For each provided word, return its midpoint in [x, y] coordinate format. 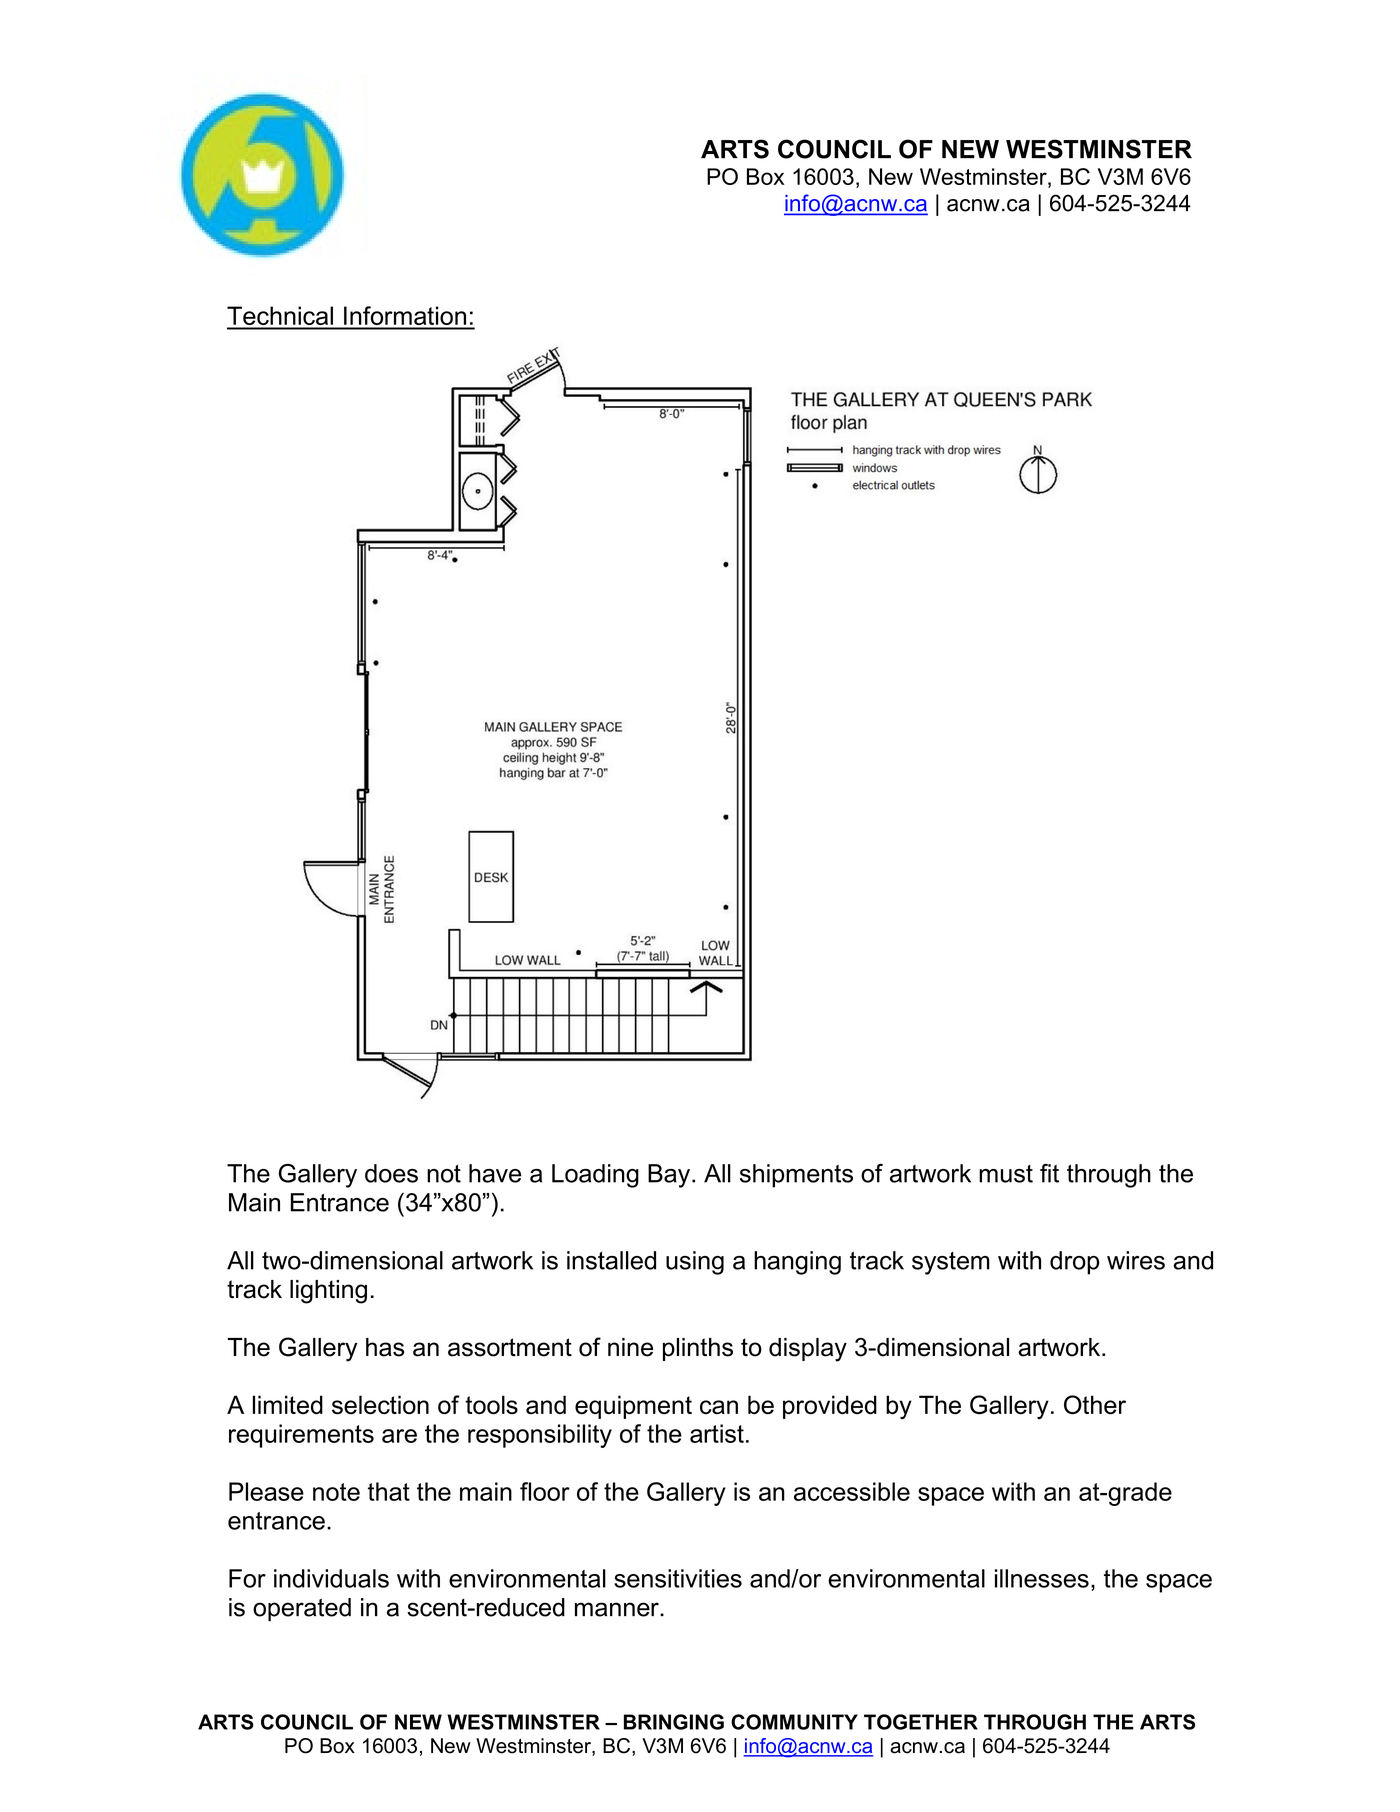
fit [1049, 1173]
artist [717, 1433]
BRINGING [674, 1722]
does [391, 1173]
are [399, 1436]
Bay [669, 1176]
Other [1095, 1405]
